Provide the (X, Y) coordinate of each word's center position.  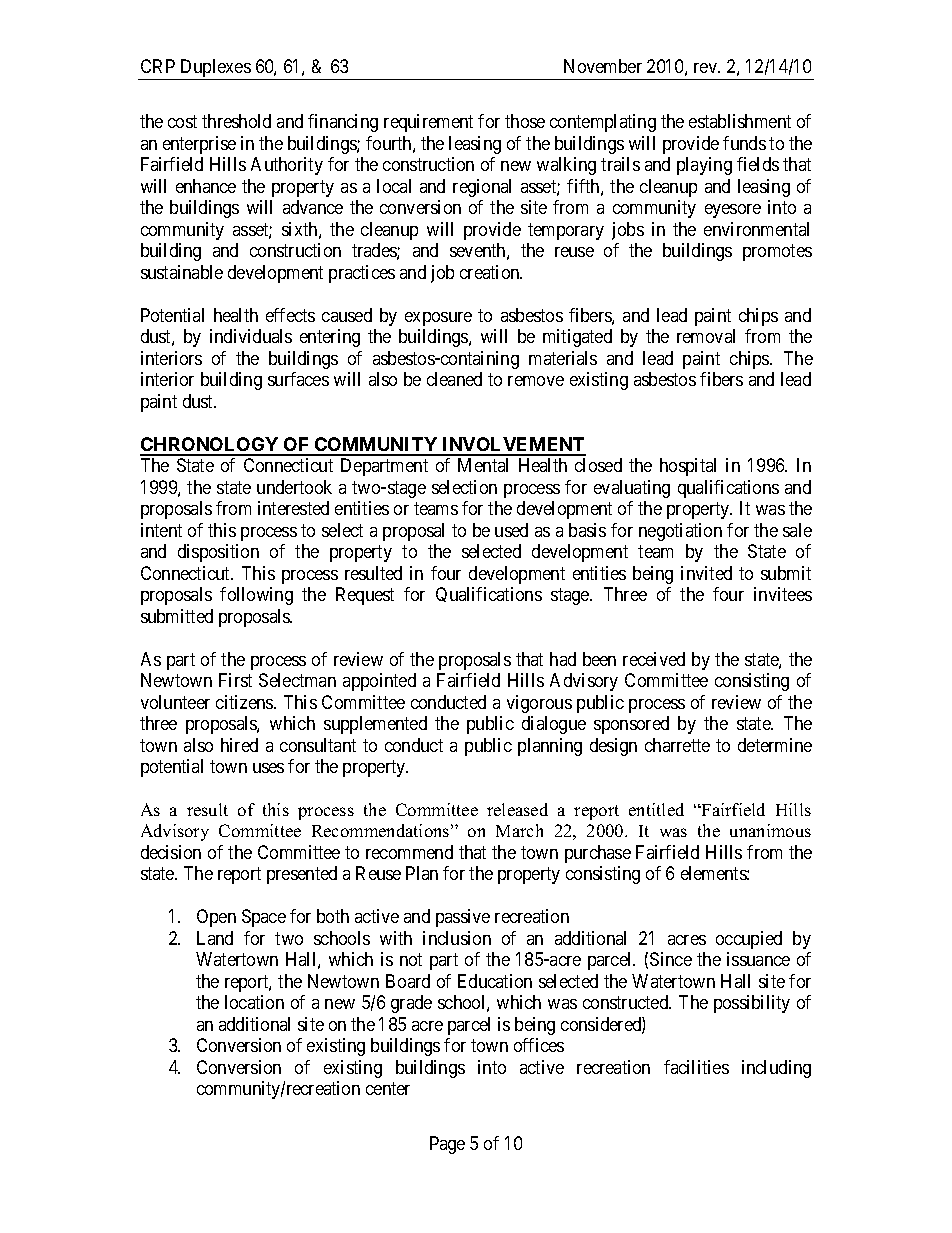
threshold (236, 121)
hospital (688, 467)
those (525, 121)
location (254, 1002)
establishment (740, 121)
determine (775, 745)
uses (268, 768)
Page (447, 1145)
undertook (294, 487)
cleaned (454, 379)
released (517, 809)
